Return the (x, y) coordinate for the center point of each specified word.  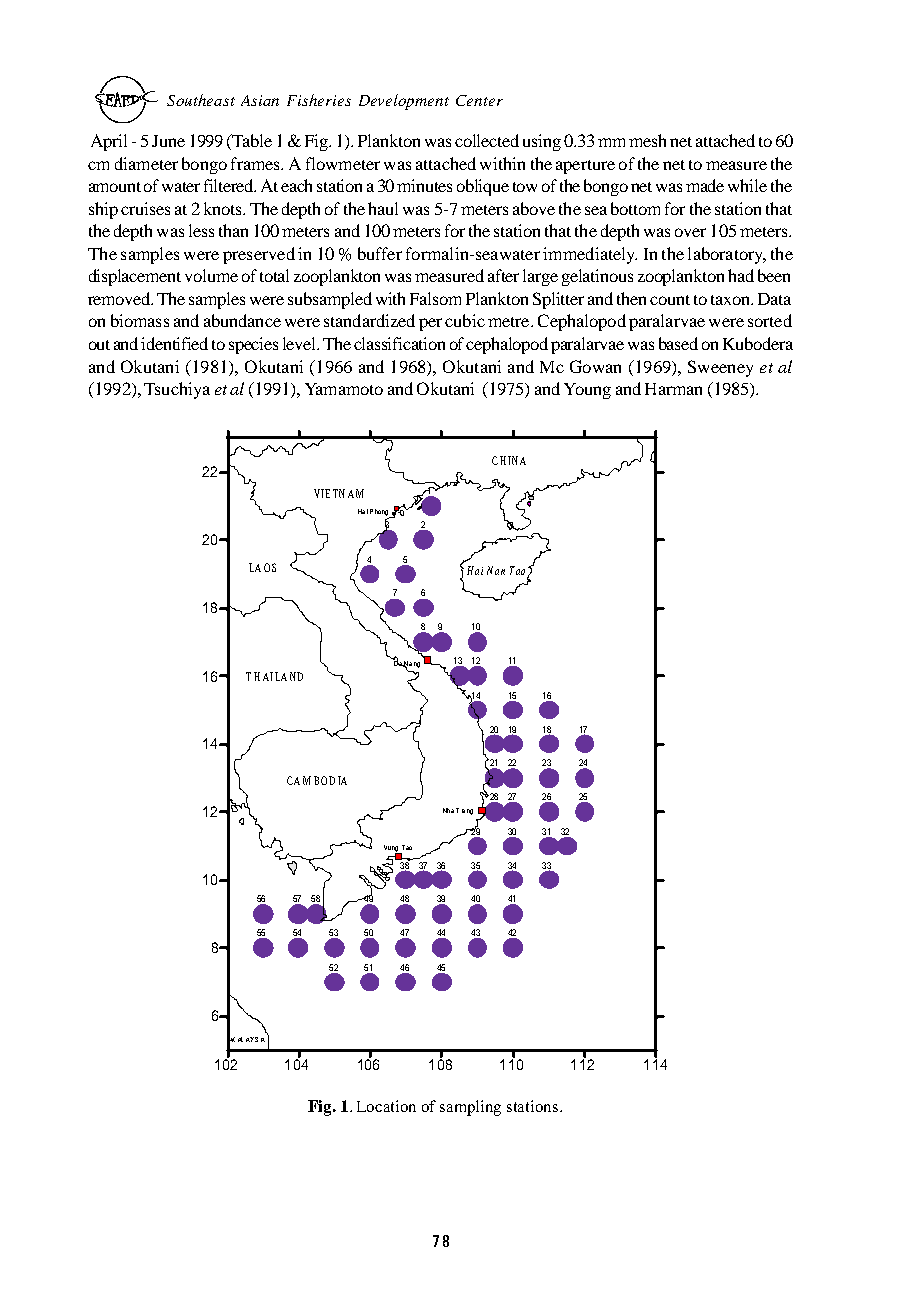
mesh (647, 140)
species (253, 345)
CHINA (509, 460)
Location (386, 1106)
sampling (470, 1108)
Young (587, 391)
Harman (673, 389)
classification (399, 343)
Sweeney (720, 368)
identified (174, 343)
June (168, 141)
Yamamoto (344, 389)
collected (487, 140)
